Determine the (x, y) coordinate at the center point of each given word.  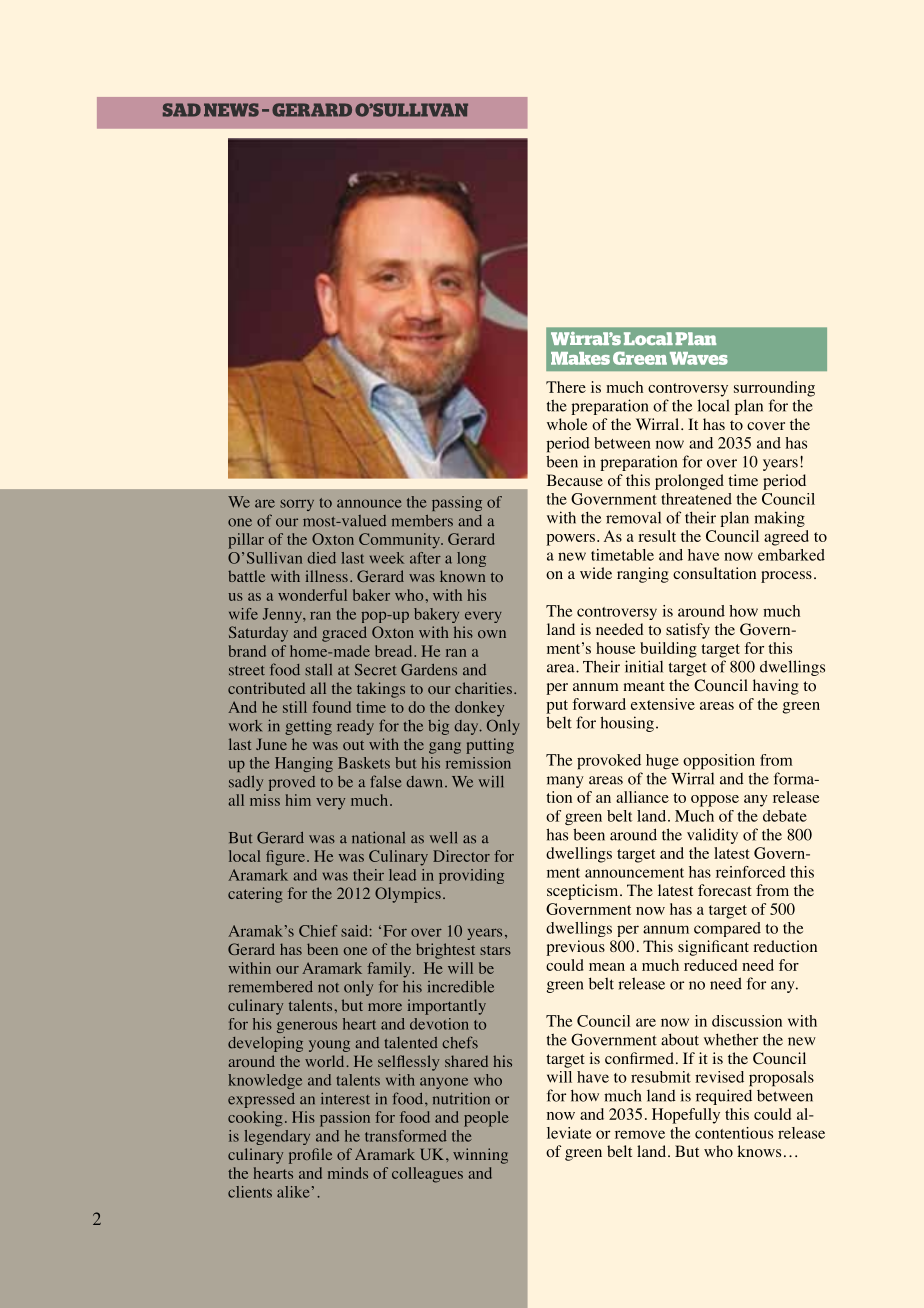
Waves (699, 358)
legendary (277, 1137)
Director (461, 856)
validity (712, 836)
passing (457, 503)
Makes (580, 358)
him (298, 800)
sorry (297, 505)
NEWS (231, 110)
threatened (696, 499)
